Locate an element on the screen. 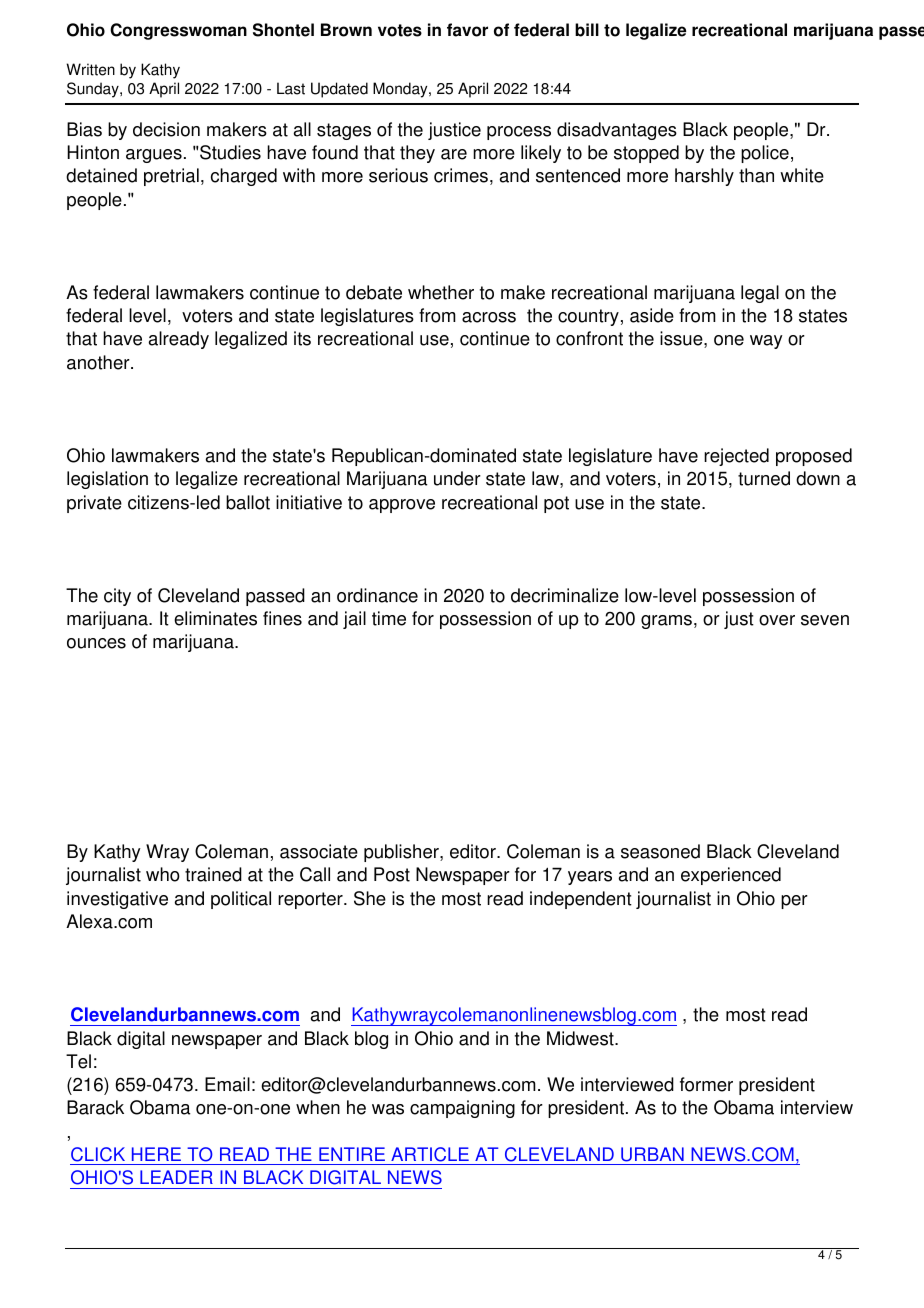 Image resolution: width=924 pixels, height=1308 pixels. HERE is located at coordinates (156, 1154).
